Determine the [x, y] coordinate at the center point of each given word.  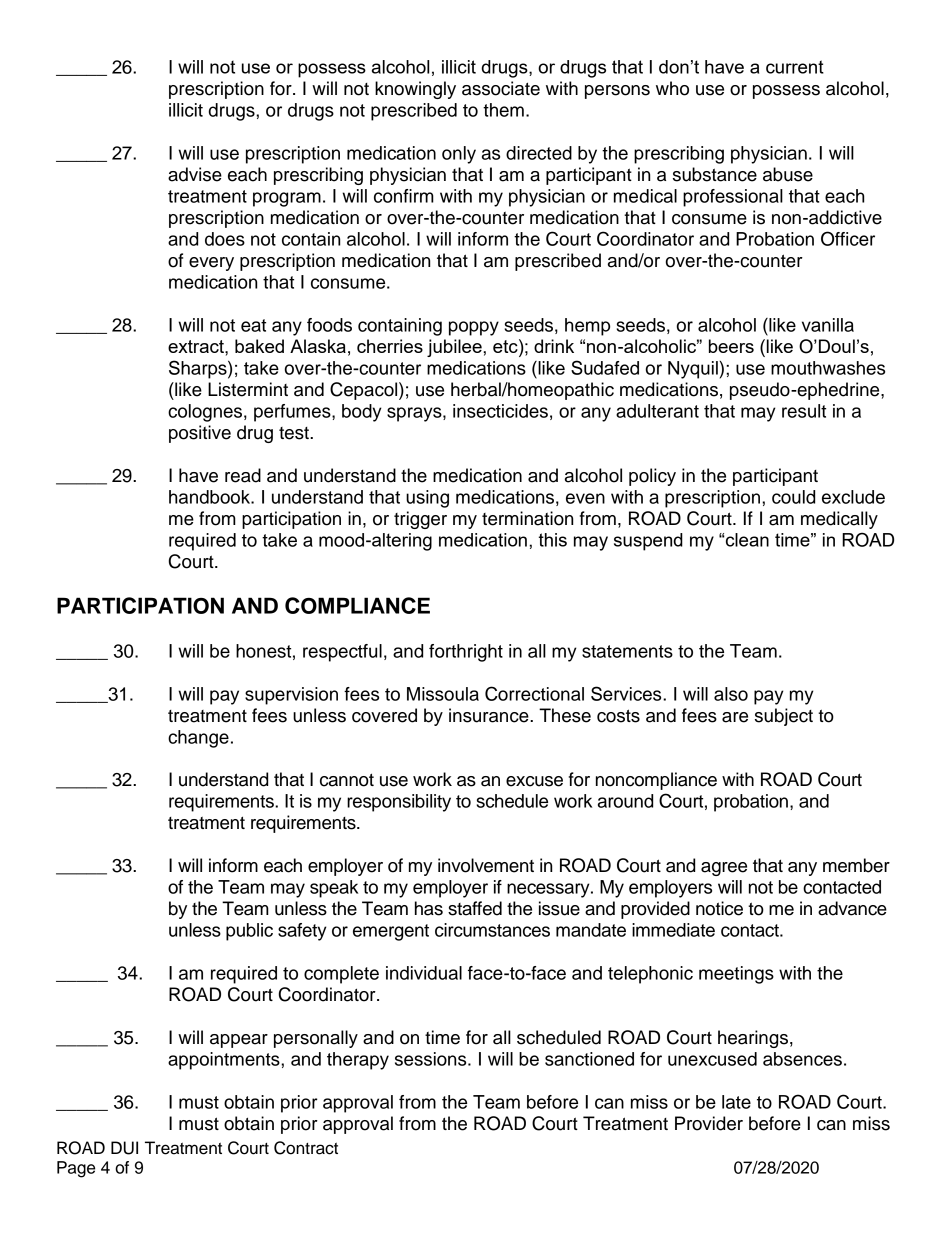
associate [501, 88]
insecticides [500, 411]
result [804, 411]
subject [784, 717]
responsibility [399, 803]
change [198, 739]
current [795, 67]
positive [200, 434]
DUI [124, 1148]
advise [195, 174]
